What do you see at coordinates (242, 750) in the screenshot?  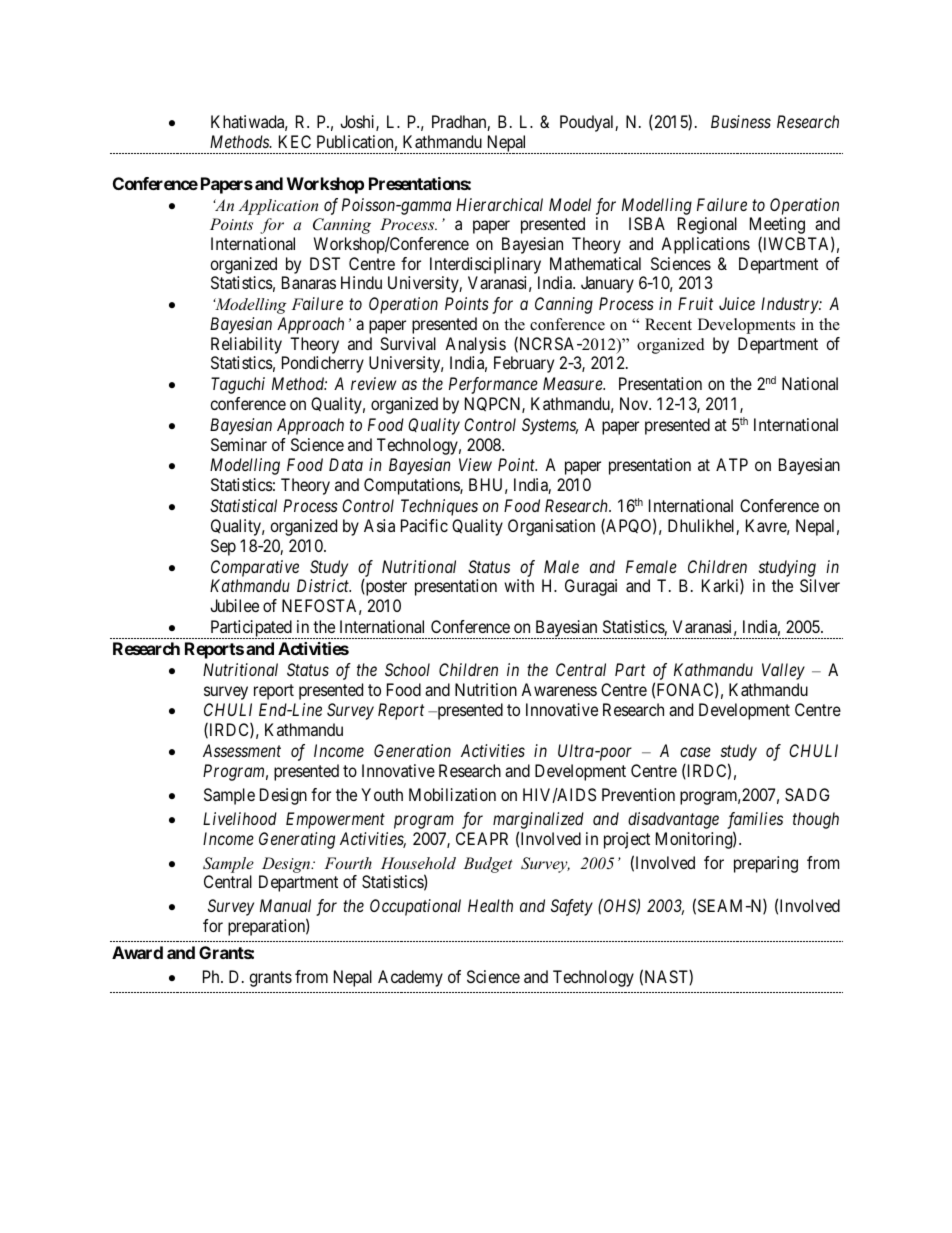 I see `Assessment` at bounding box center [242, 750].
